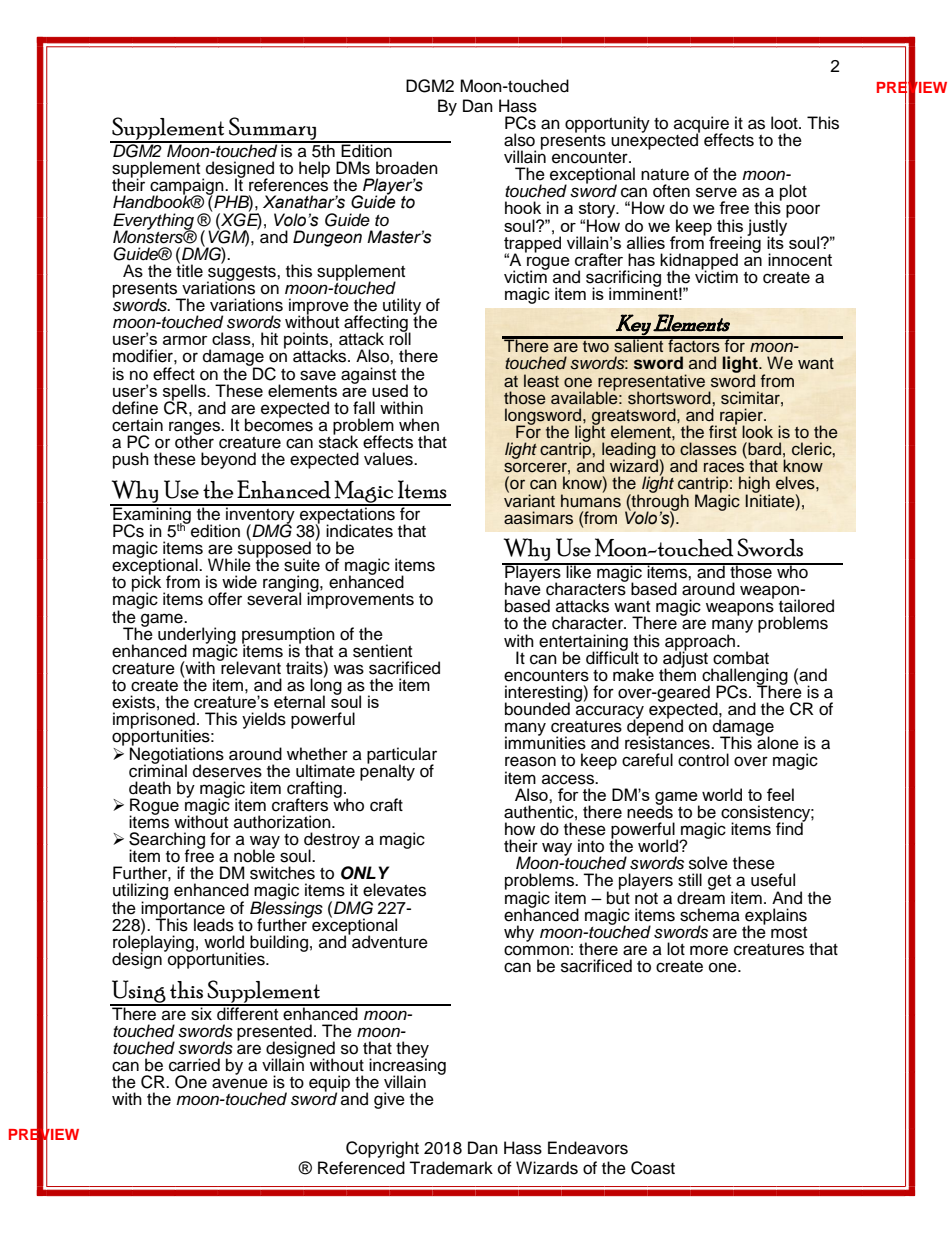 The image size is (952, 1233). Describe the element at coordinates (167, 841) in the screenshot. I see `Searching` at that location.
